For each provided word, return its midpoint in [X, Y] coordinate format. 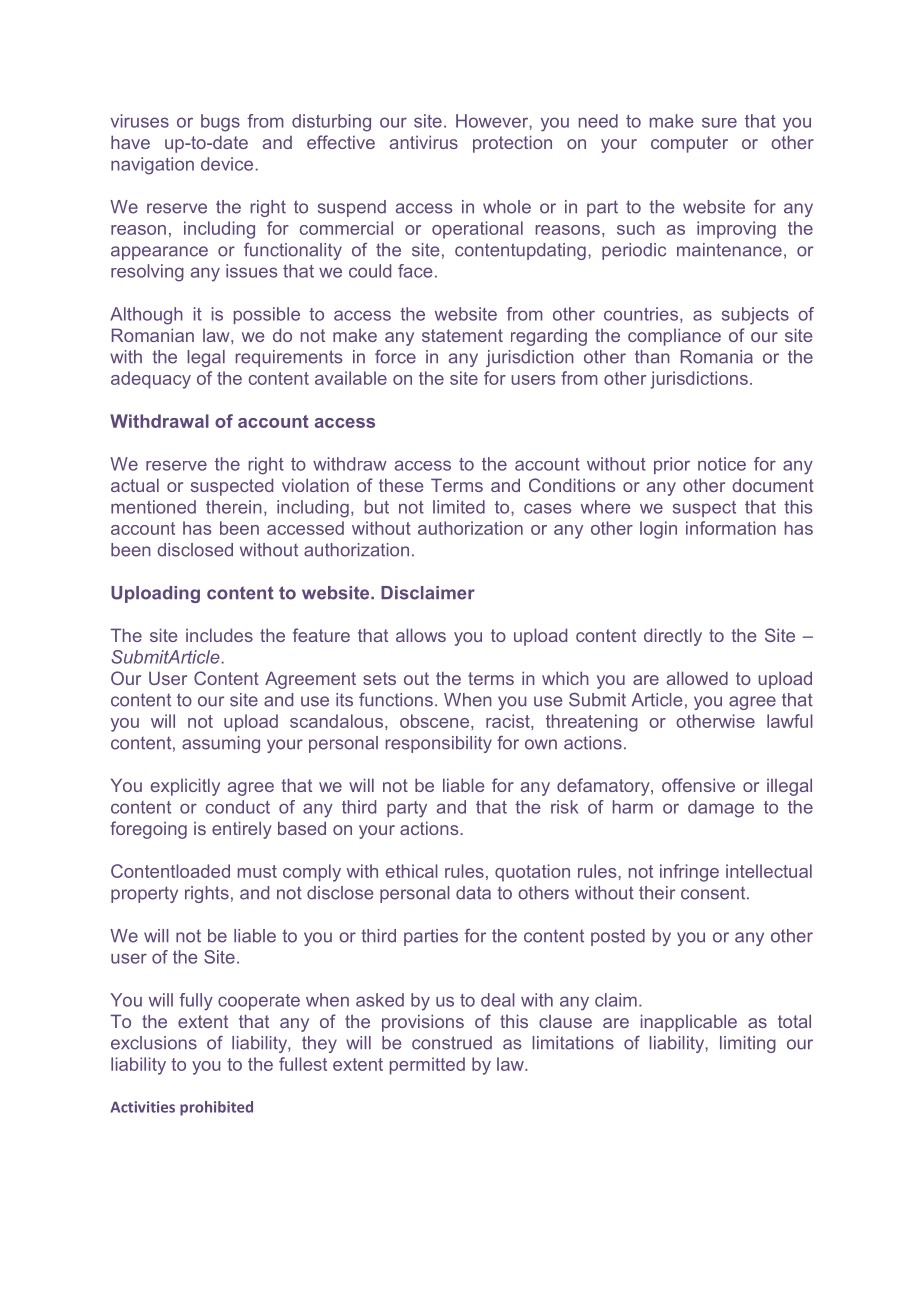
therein [234, 507]
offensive [698, 785]
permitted [427, 1066]
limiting [748, 1044]
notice [722, 464]
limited [459, 507]
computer [689, 144]
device [228, 164]
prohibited [216, 1108]
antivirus [424, 142]
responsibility [439, 744]
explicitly [185, 787]
